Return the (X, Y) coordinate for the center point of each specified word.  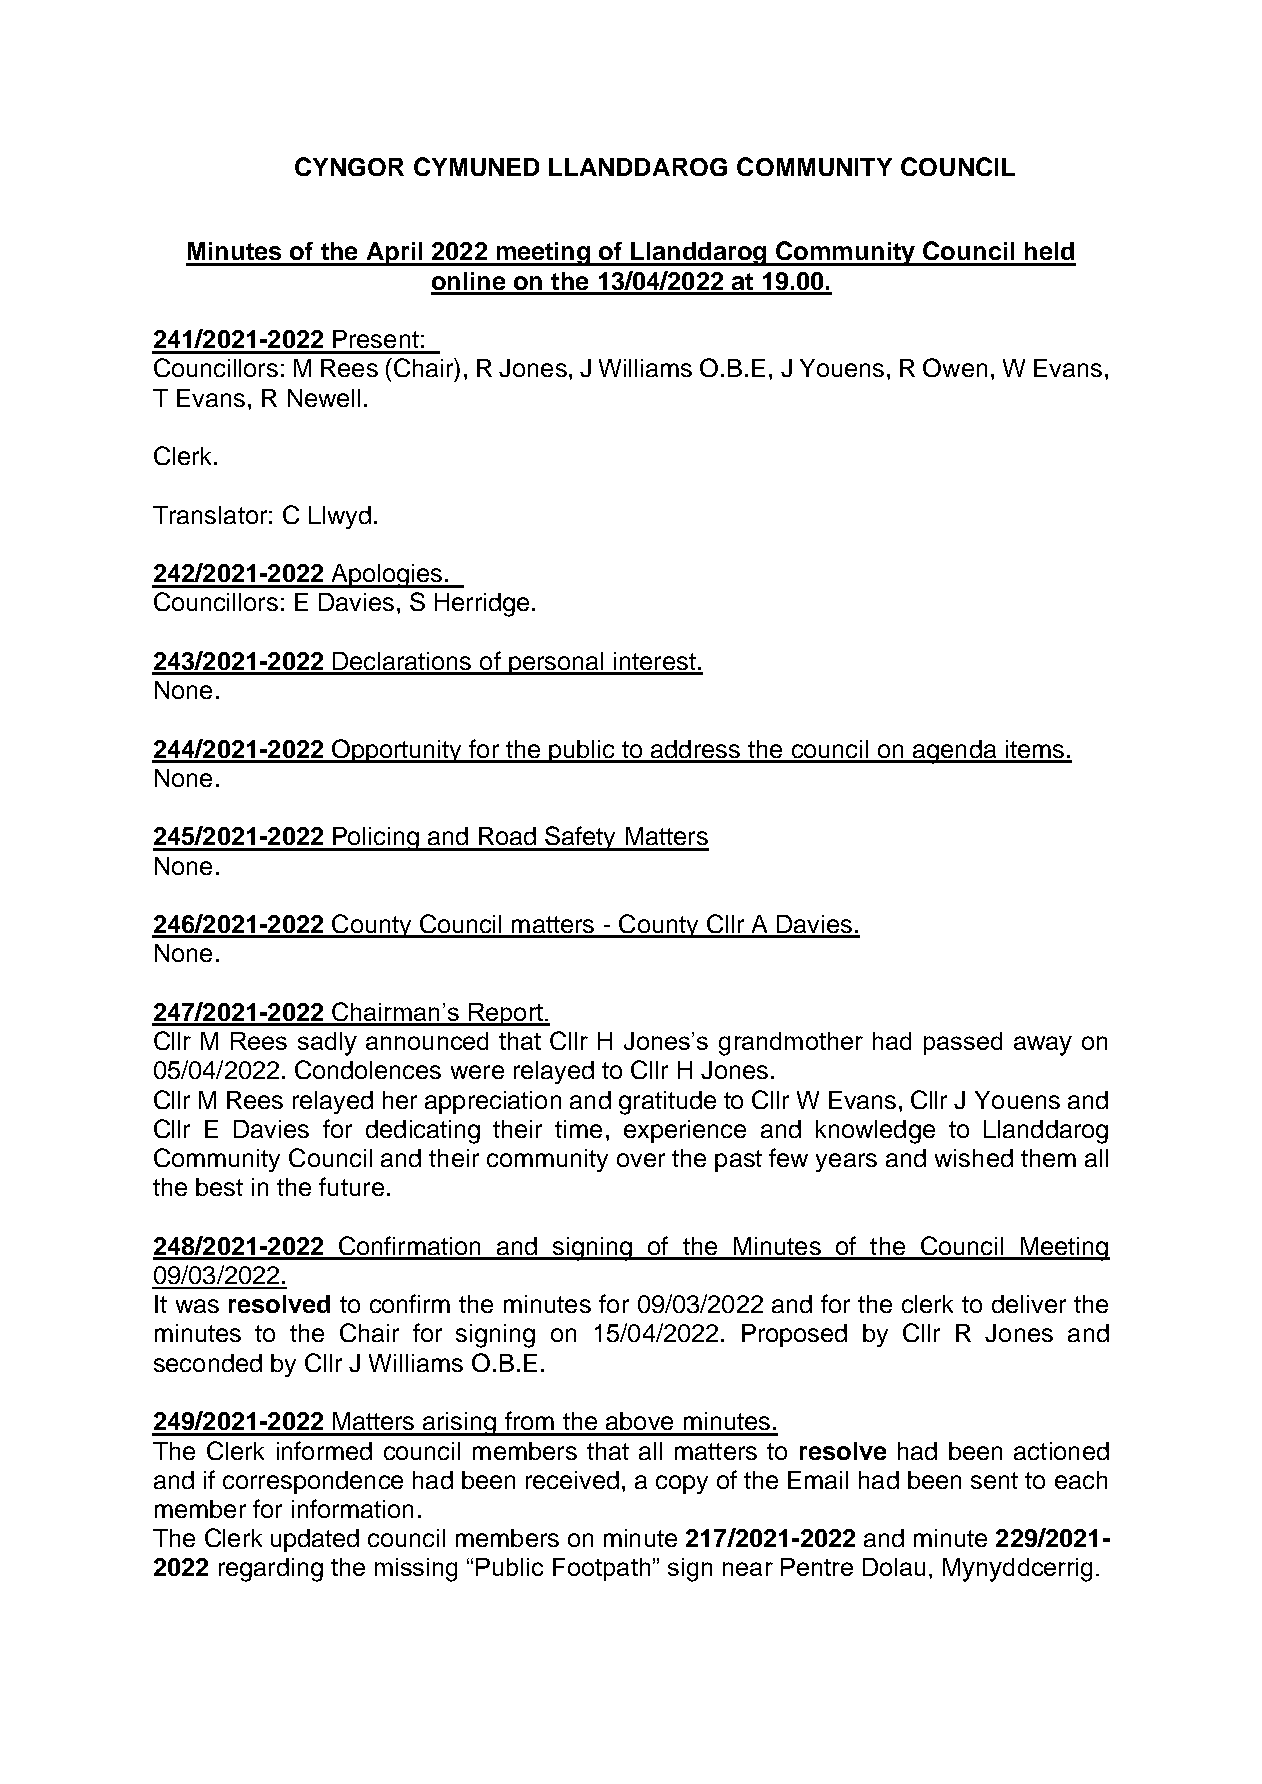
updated (315, 1540)
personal (556, 663)
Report (505, 1014)
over (641, 1160)
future (351, 1186)
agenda (954, 752)
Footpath (601, 1569)
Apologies (386, 576)
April (394, 254)
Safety (581, 838)
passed (963, 1043)
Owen (955, 367)
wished (974, 1158)
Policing (376, 839)
